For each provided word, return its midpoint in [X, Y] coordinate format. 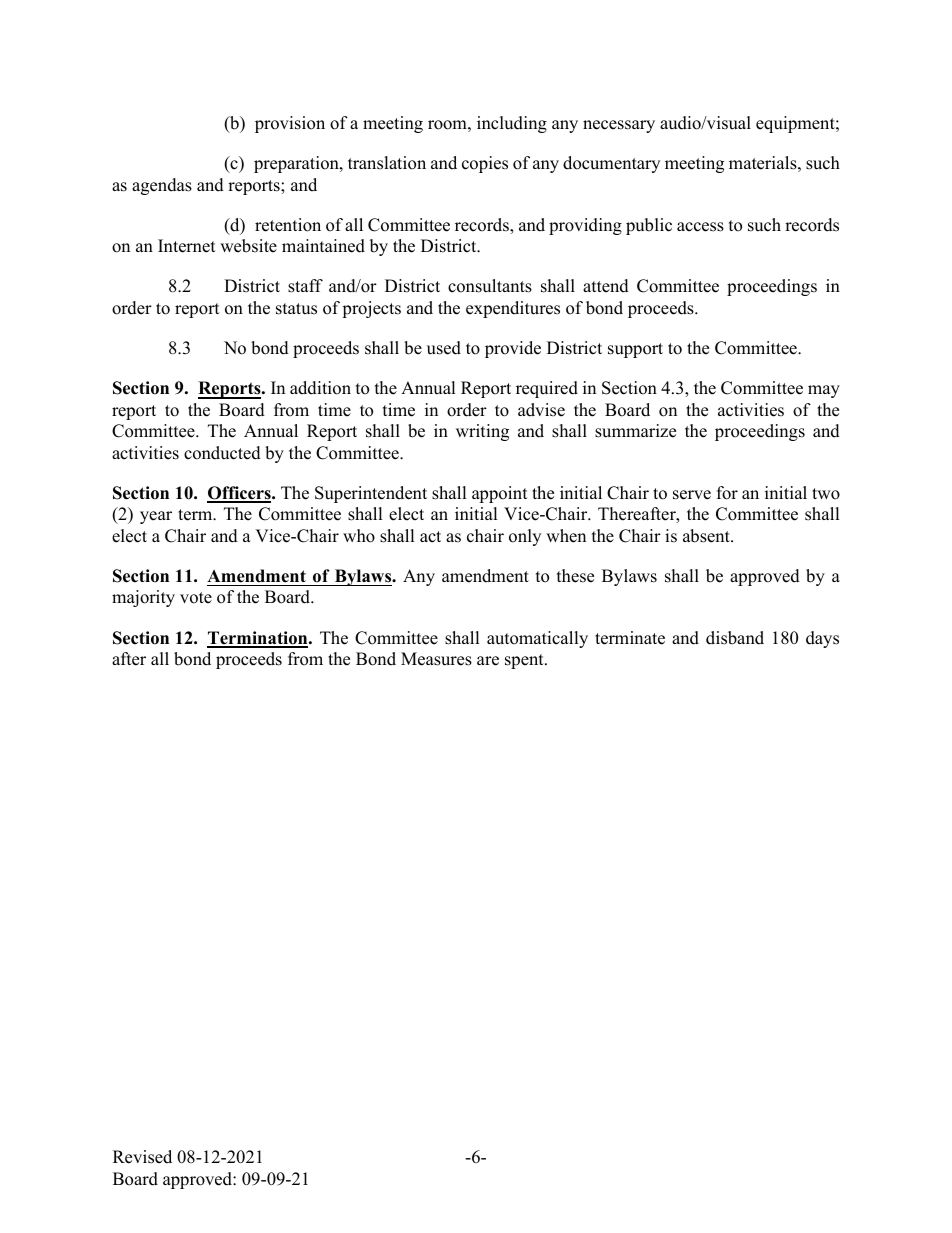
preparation [297, 164]
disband [735, 638]
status [296, 309]
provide [513, 349]
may [824, 391]
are [488, 661]
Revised [142, 1157]
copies [485, 164]
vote [196, 598]
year [156, 517]
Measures [436, 659]
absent [707, 536]
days [822, 639]
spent [525, 661]
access [700, 227]
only [525, 537]
